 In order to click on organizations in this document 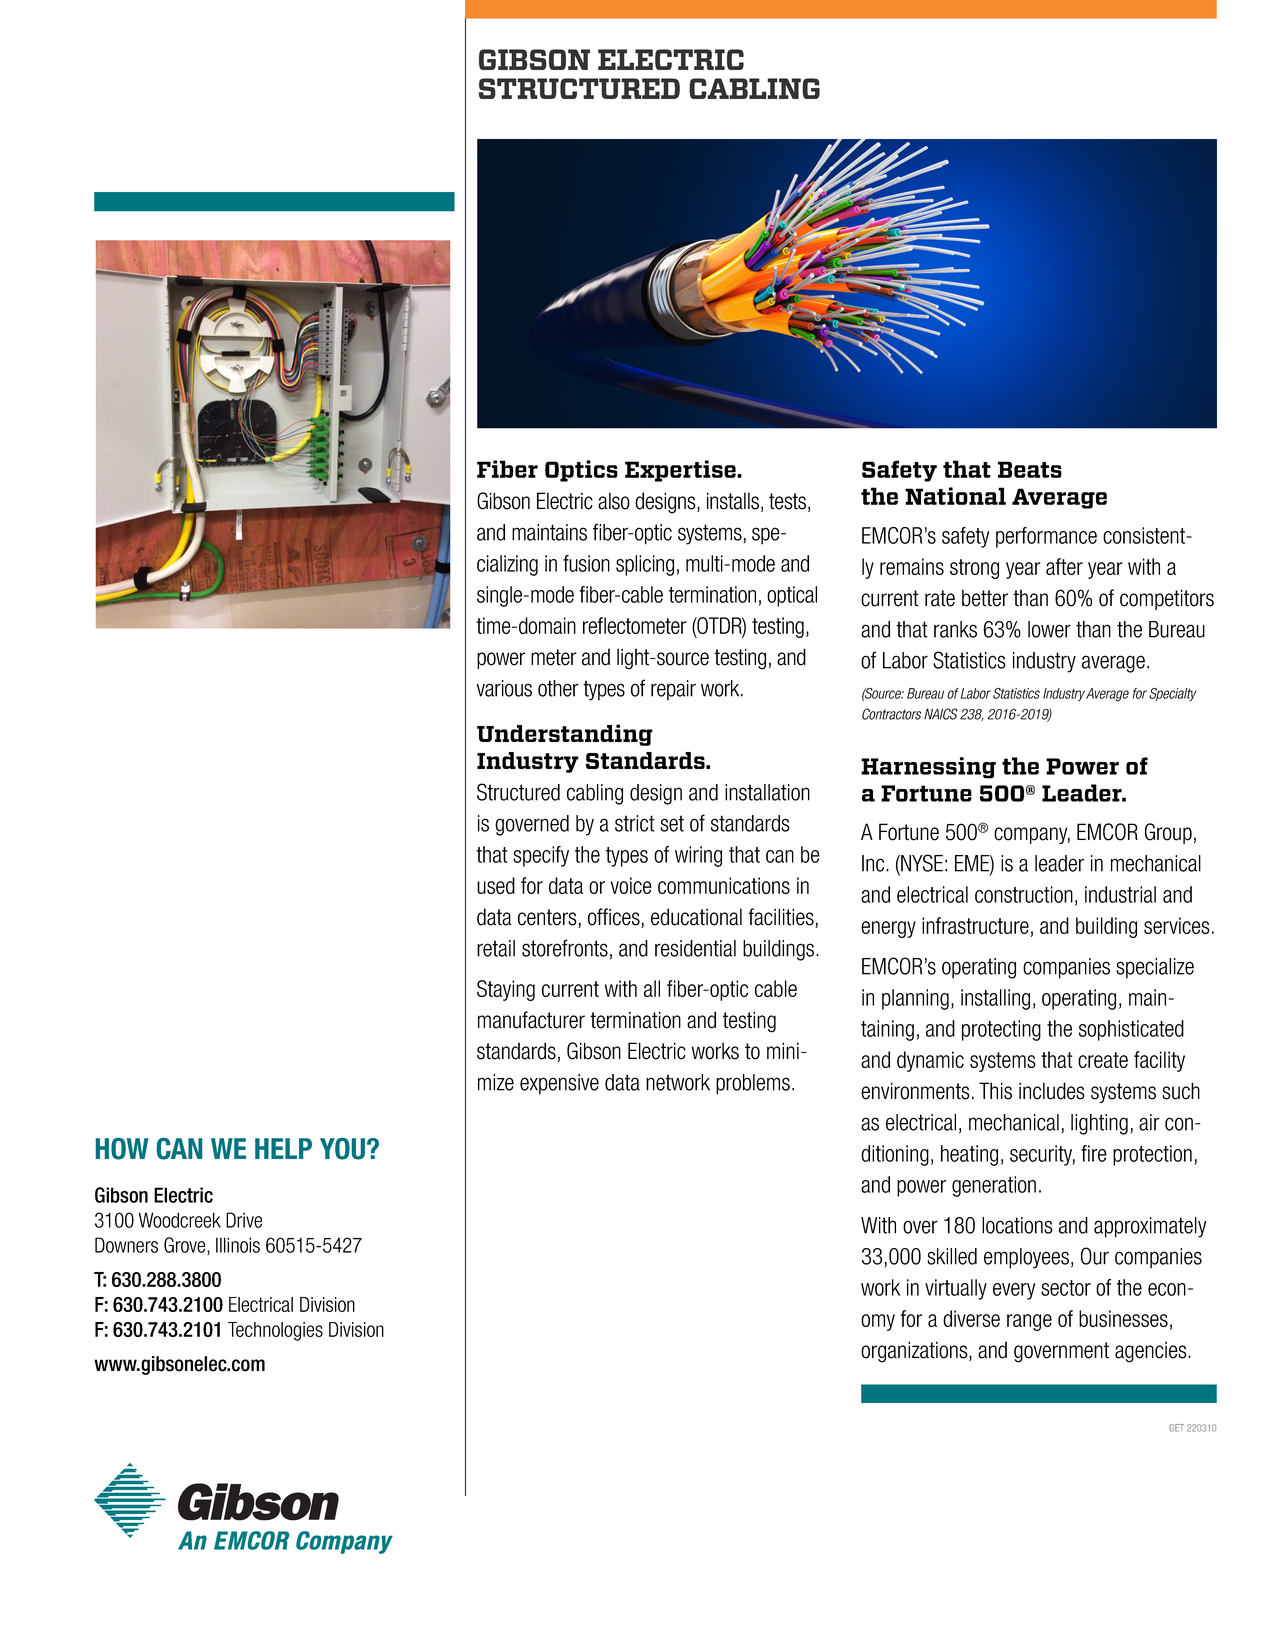, I will do `click(915, 1352)`.
